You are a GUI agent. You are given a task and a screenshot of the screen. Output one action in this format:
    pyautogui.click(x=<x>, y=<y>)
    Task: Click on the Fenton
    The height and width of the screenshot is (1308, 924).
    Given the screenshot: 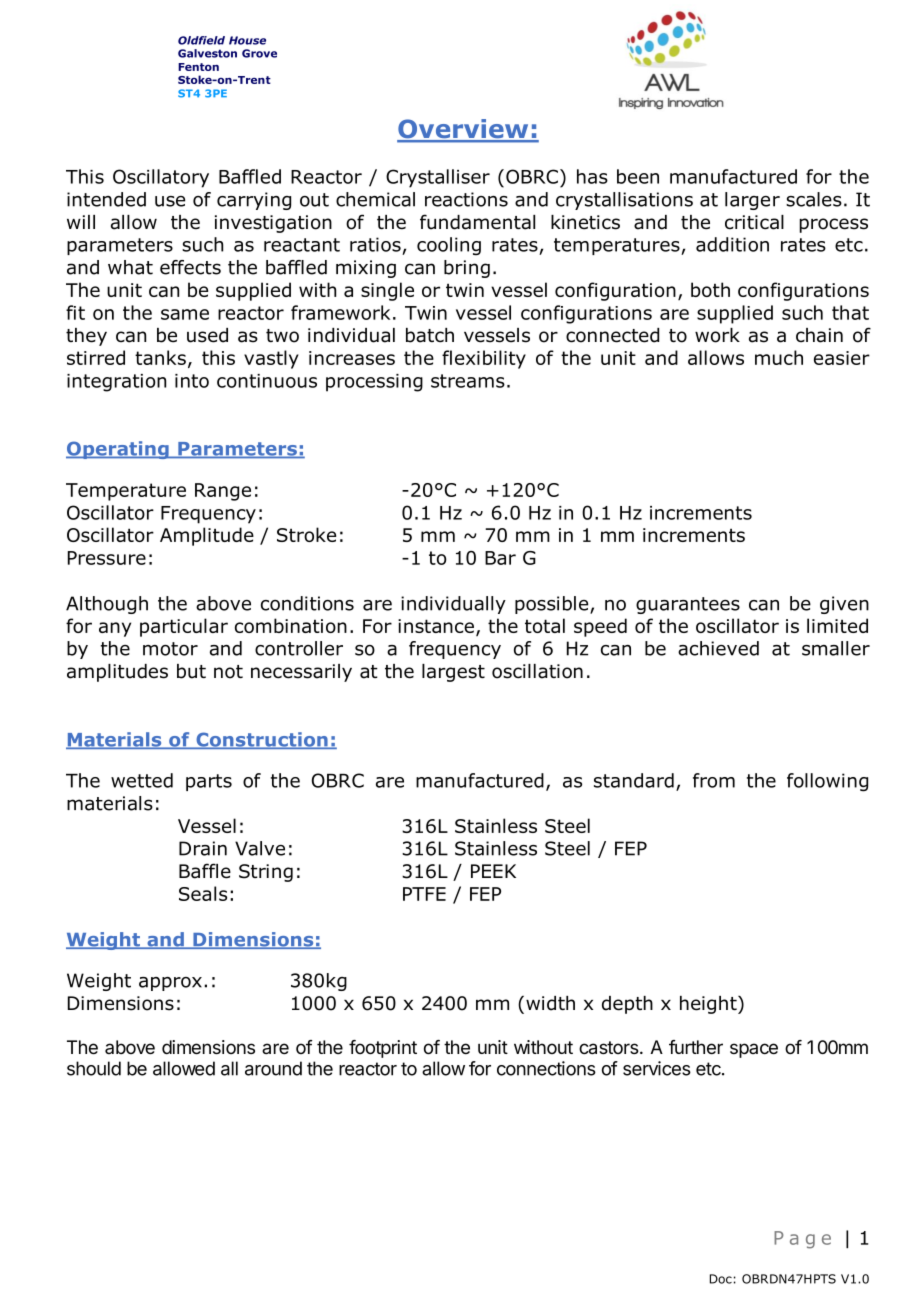 What is the action you would take?
    pyautogui.click(x=198, y=67)
